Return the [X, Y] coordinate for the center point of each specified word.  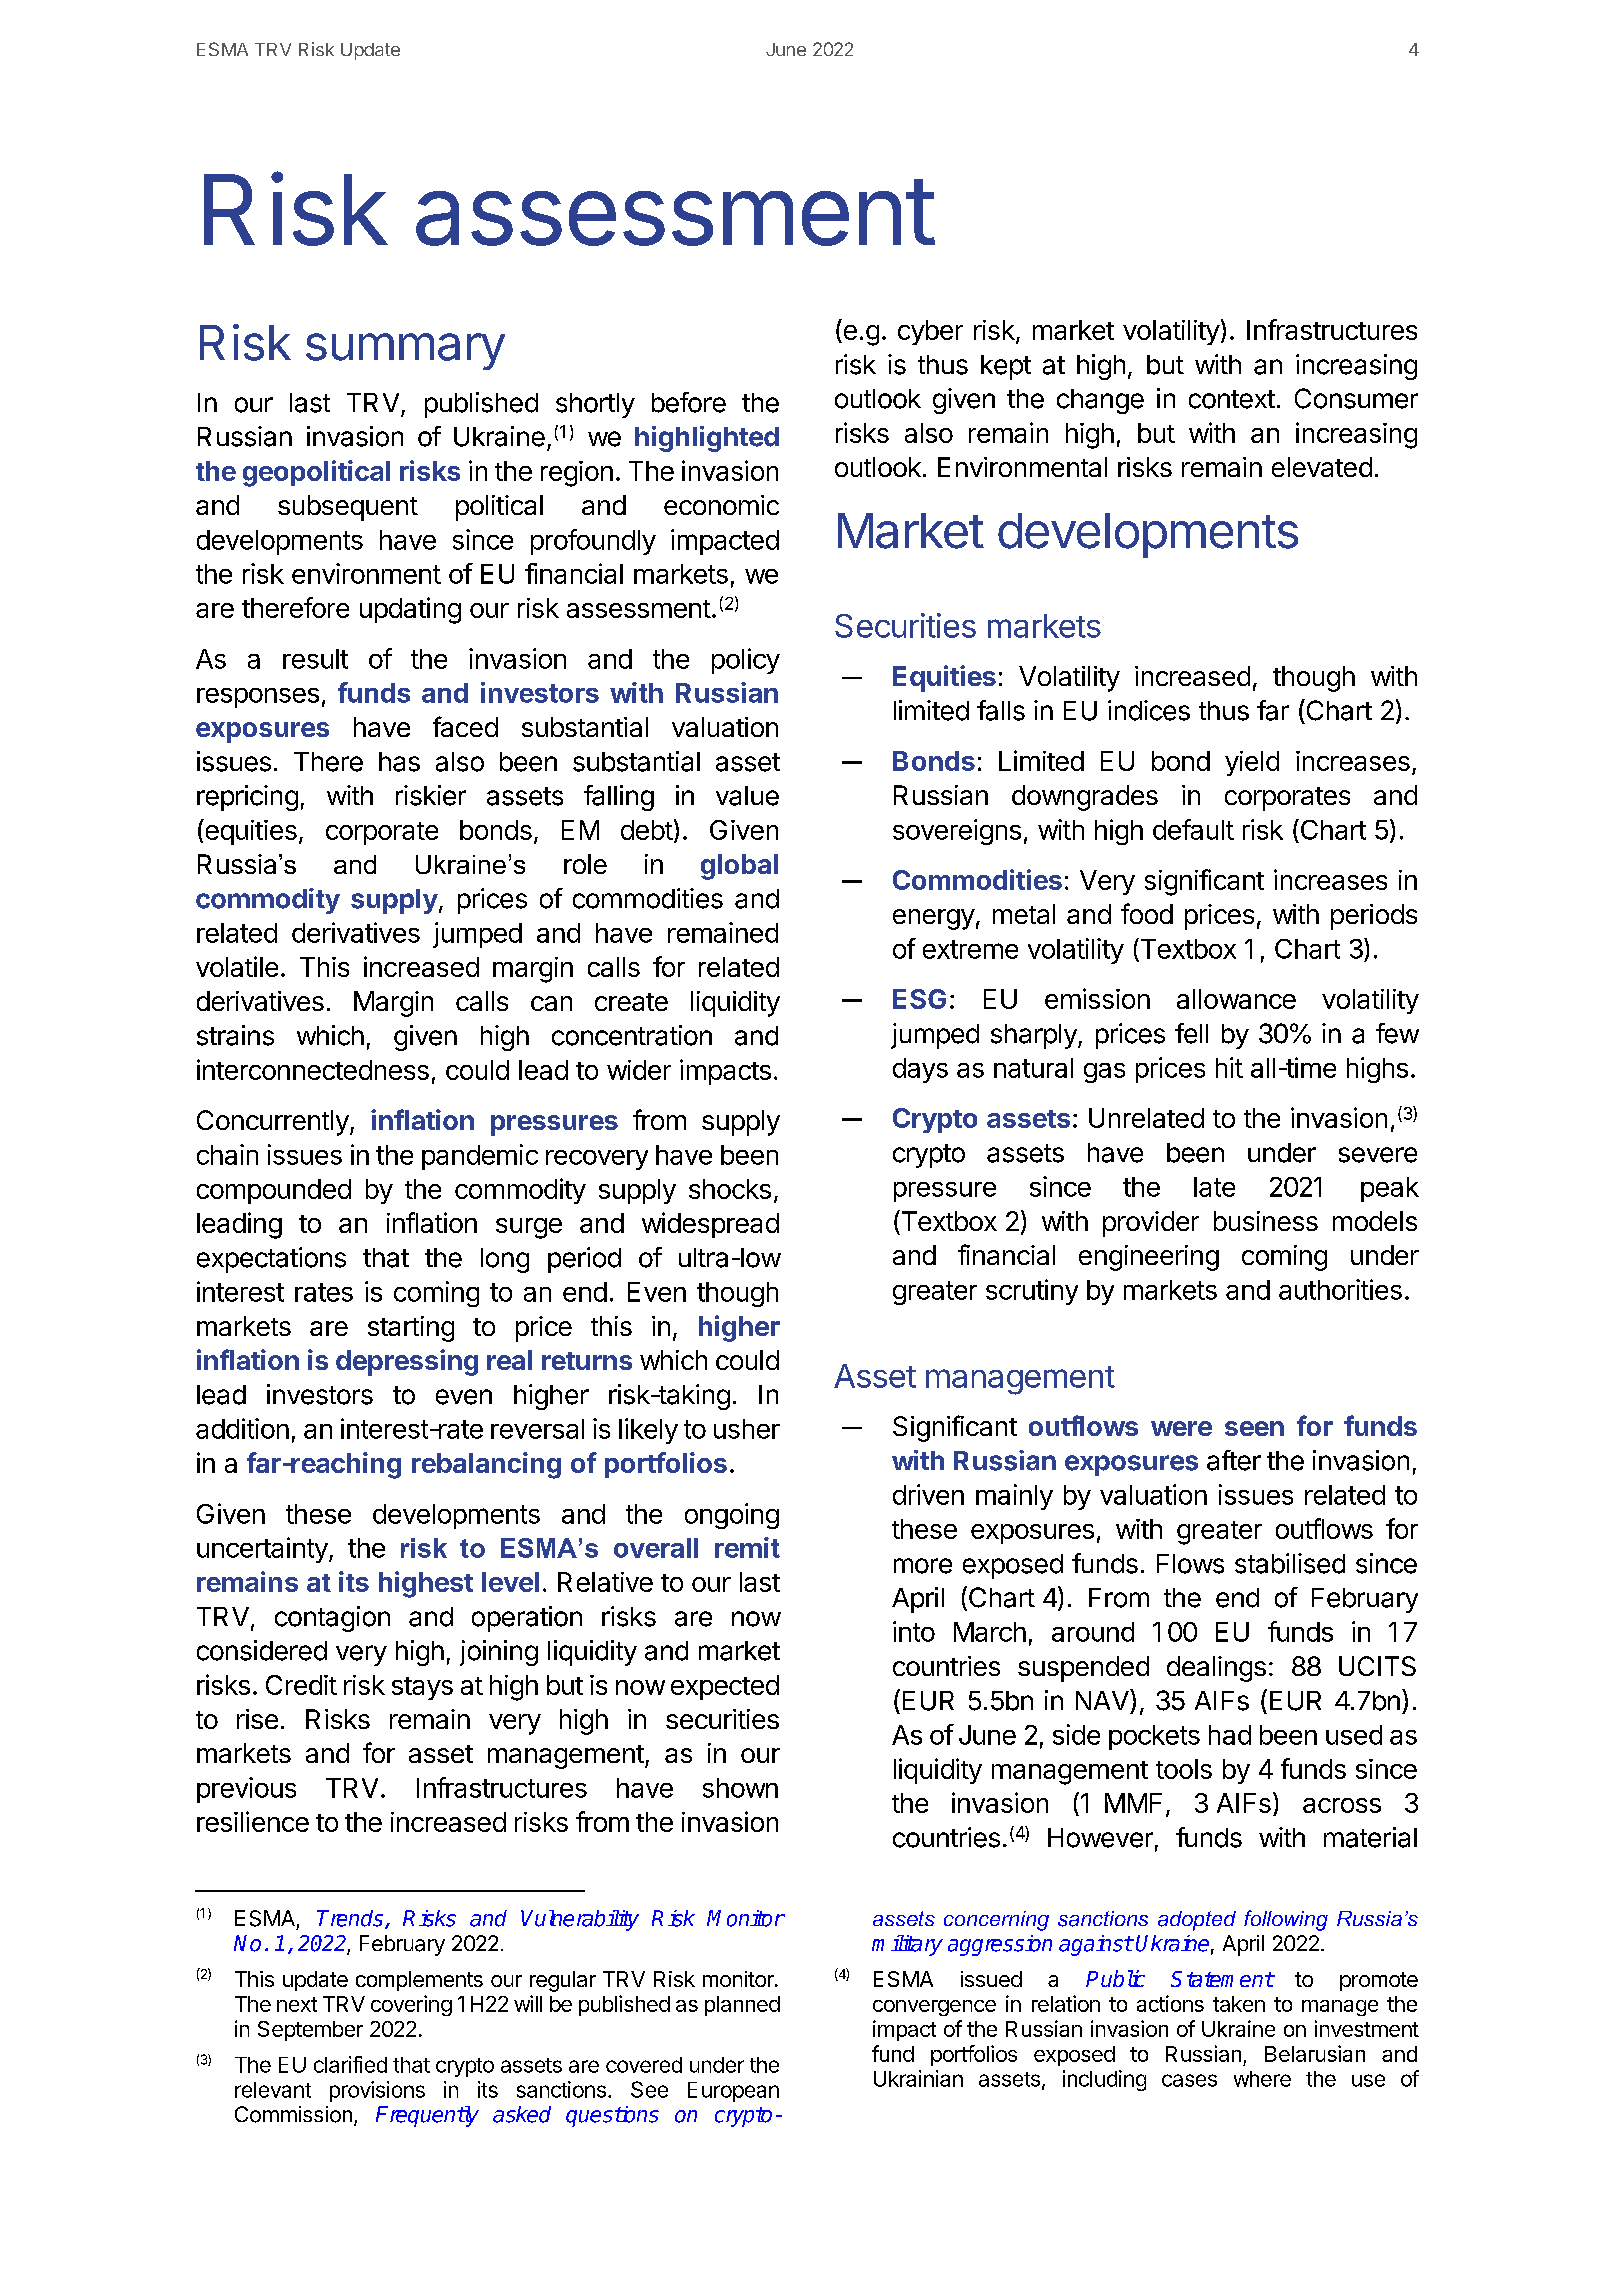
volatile [237, 966]
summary [405, 351]
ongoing [732, 1516]
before [689, 402]
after [1234, 1460]
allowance [1236, 999]
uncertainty [262, 1550]
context [1232, 399]
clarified [350, 2064]
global [739, 867]
